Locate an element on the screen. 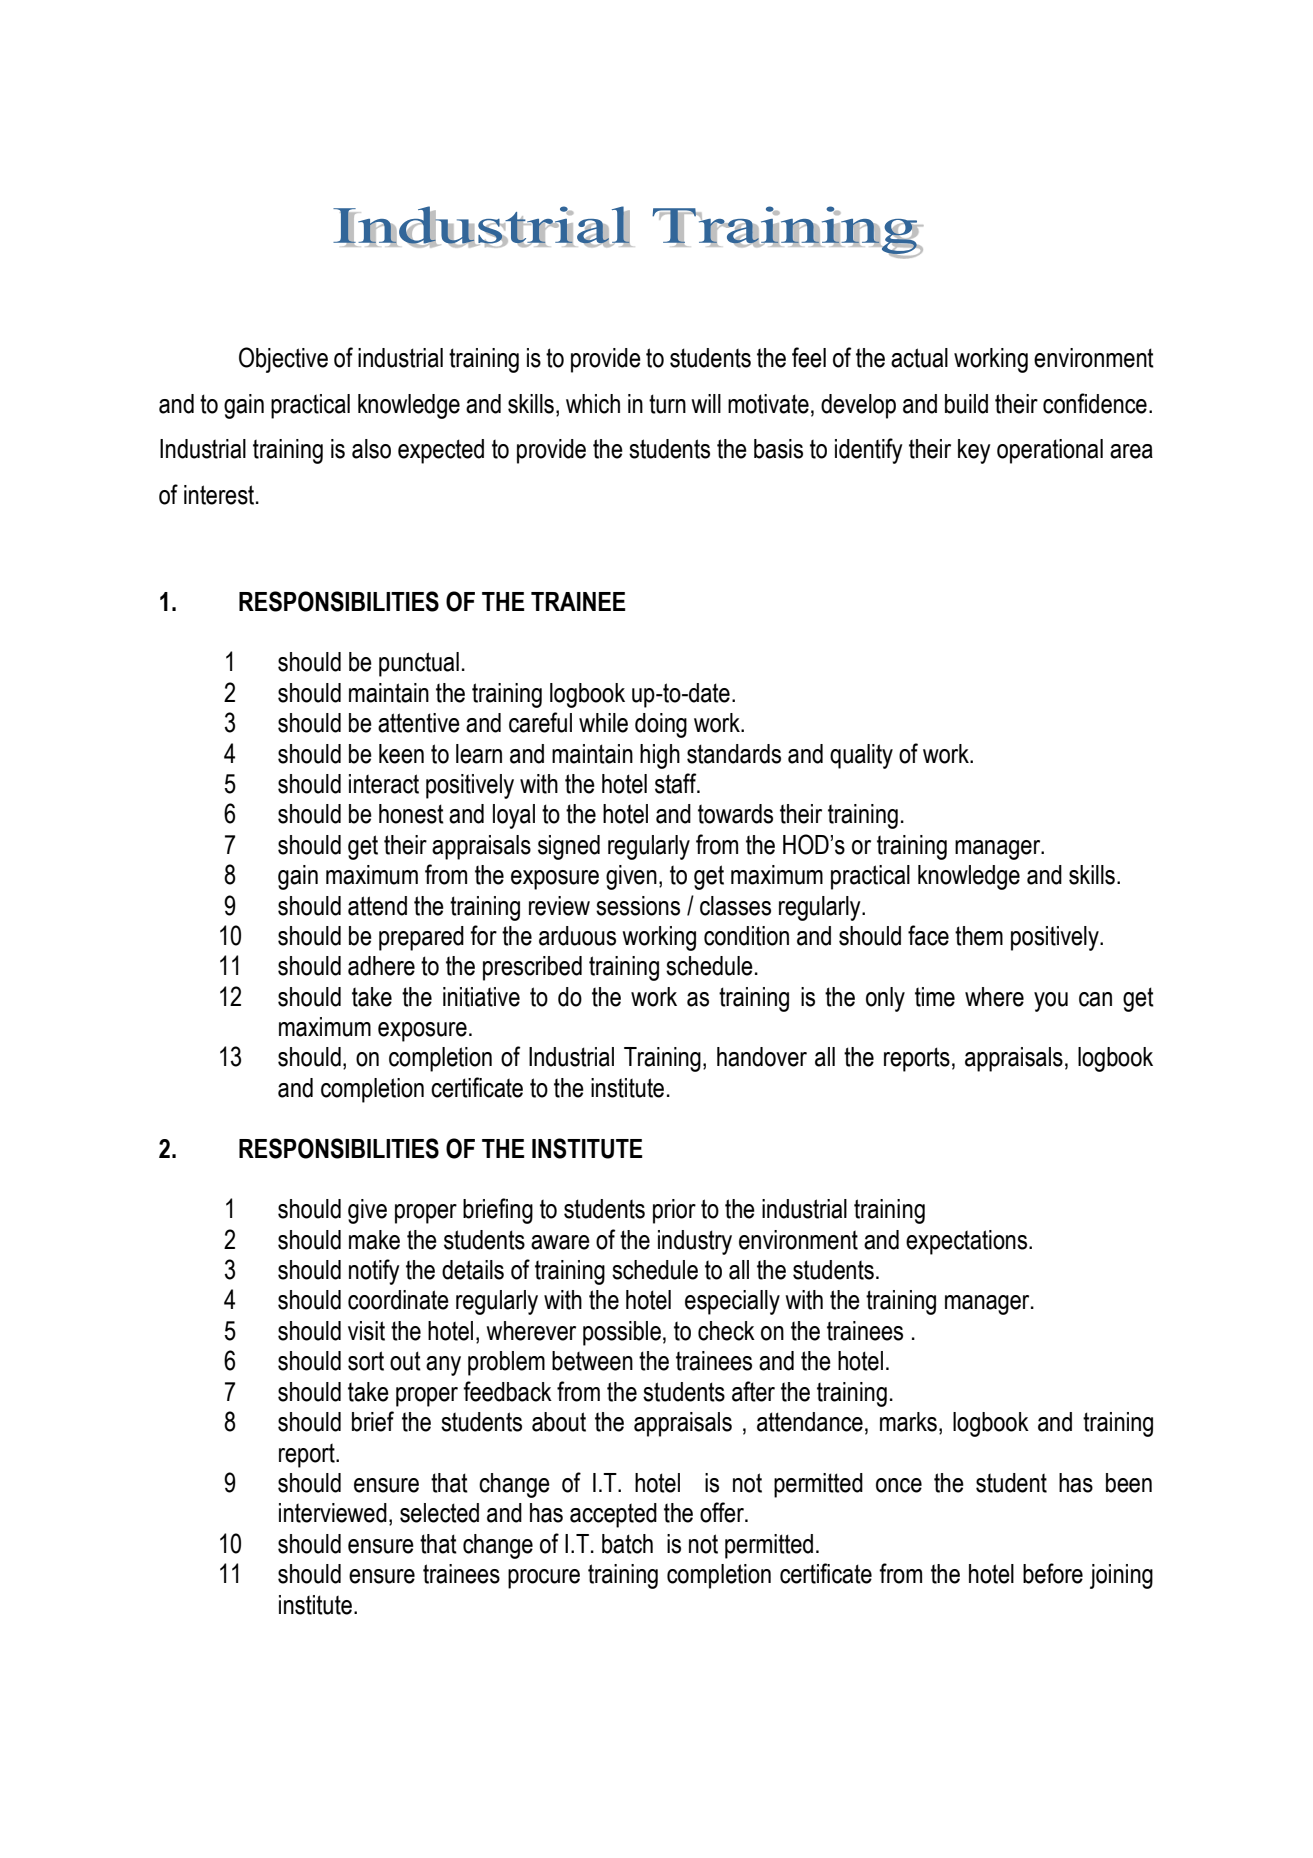 The height and width of the screenshot is (1858, 1313). you is located at coordinates (1051, 1002).
